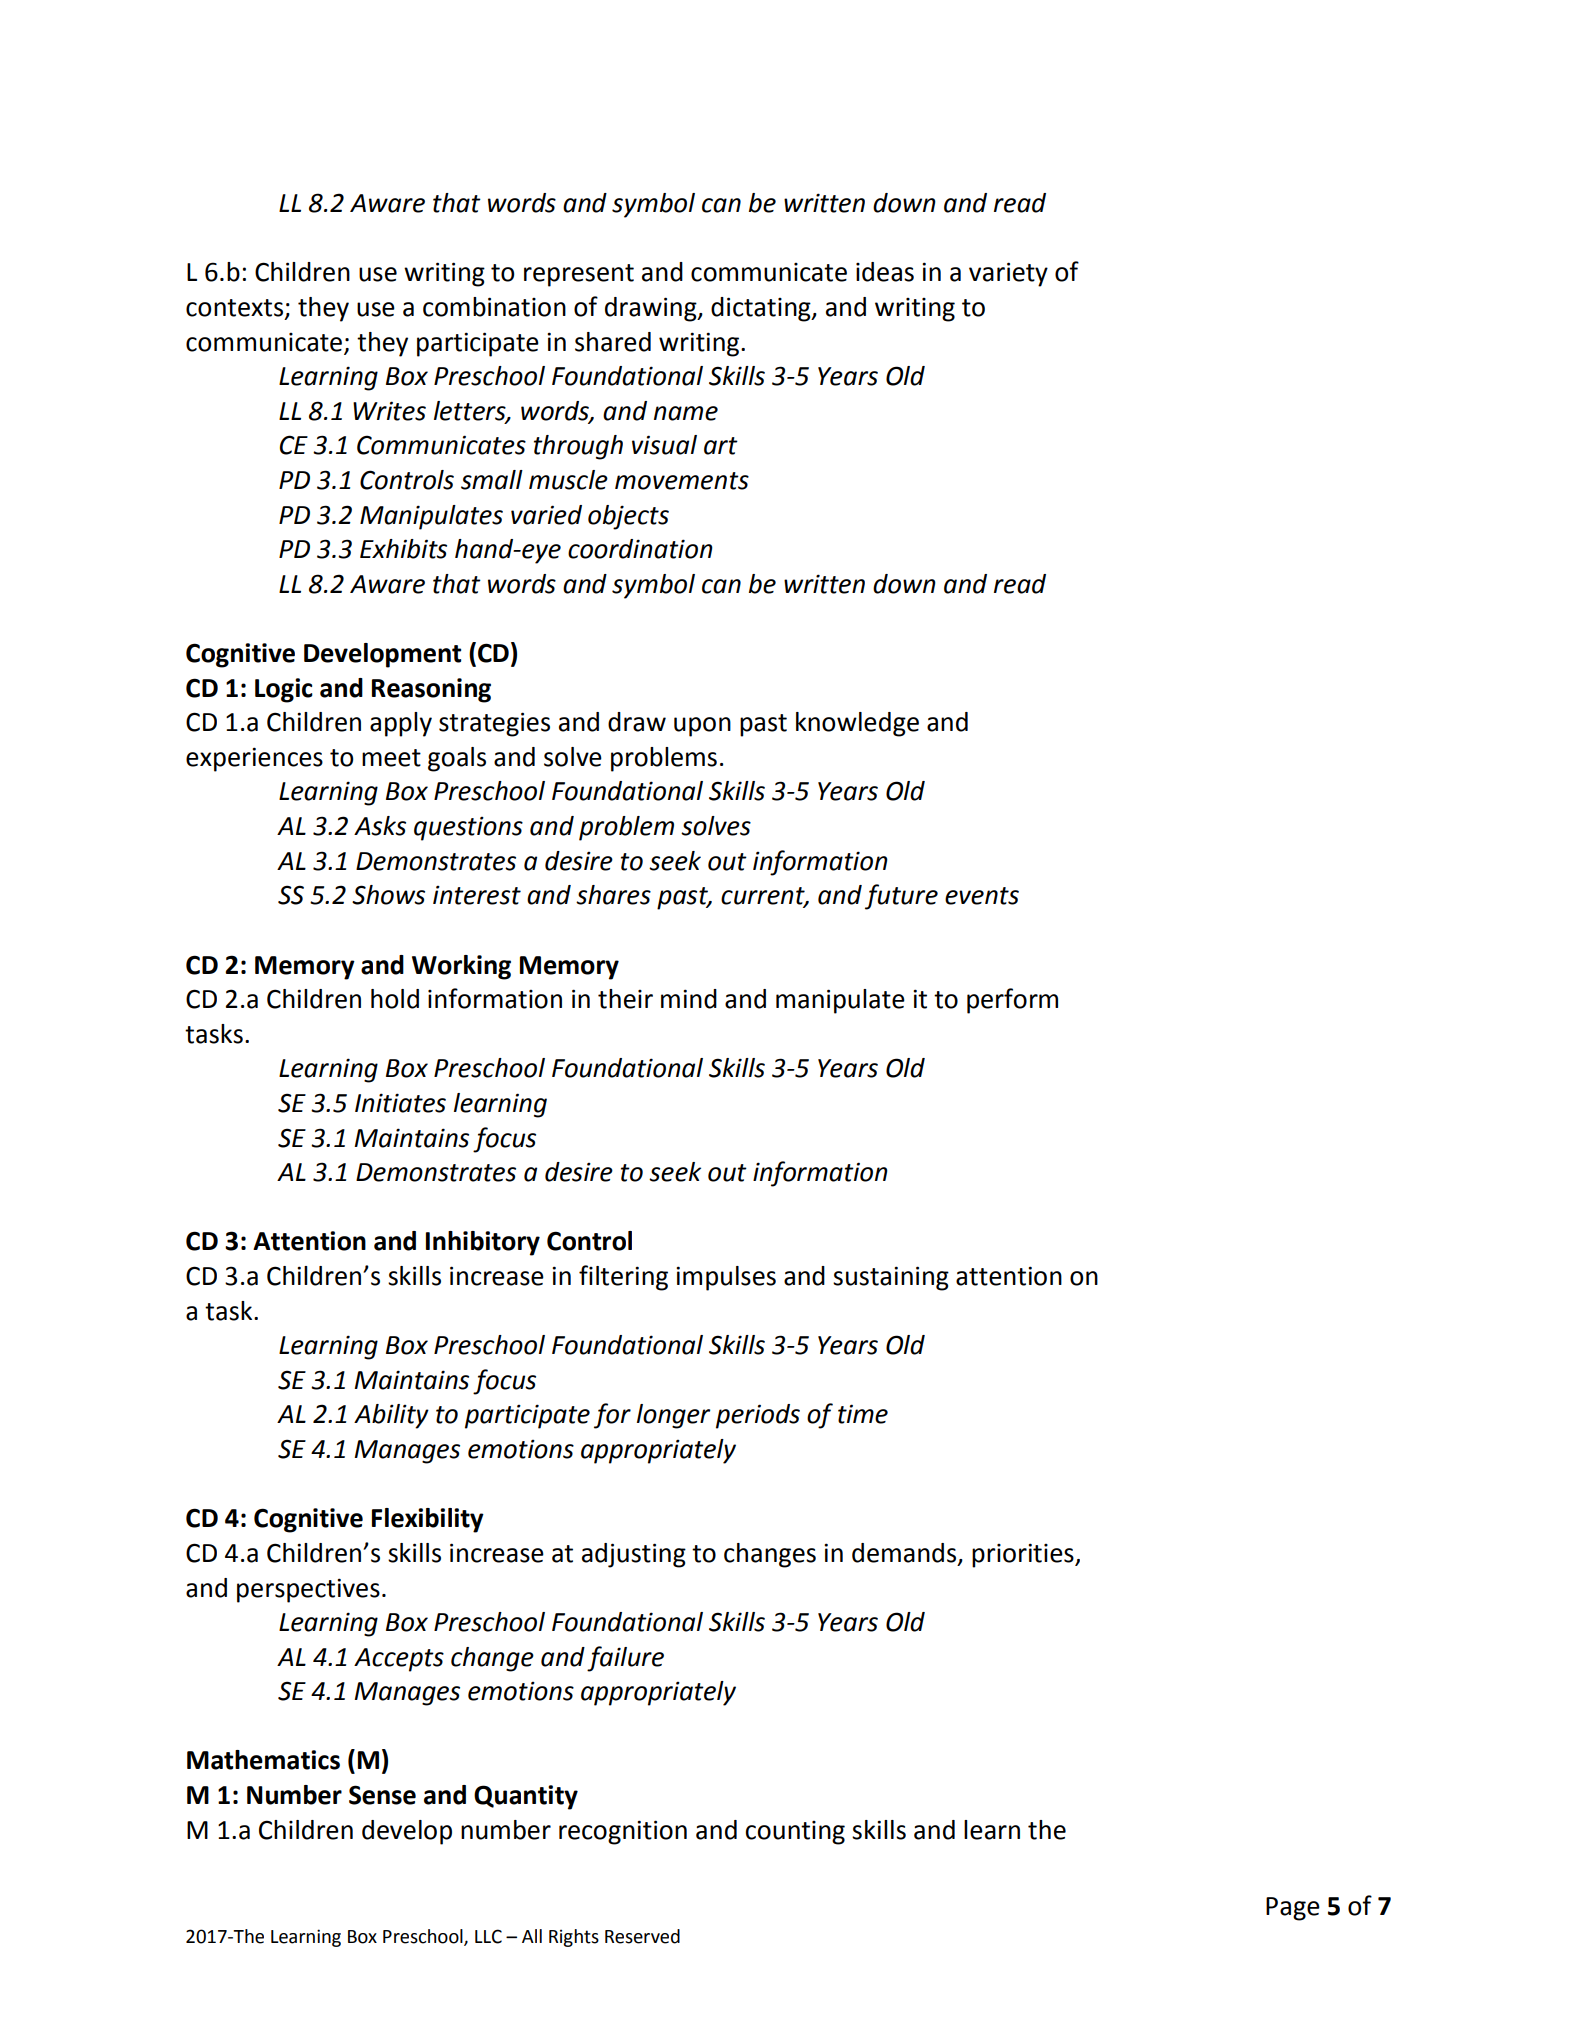  I want to click on counting, so click(795, 1833).
